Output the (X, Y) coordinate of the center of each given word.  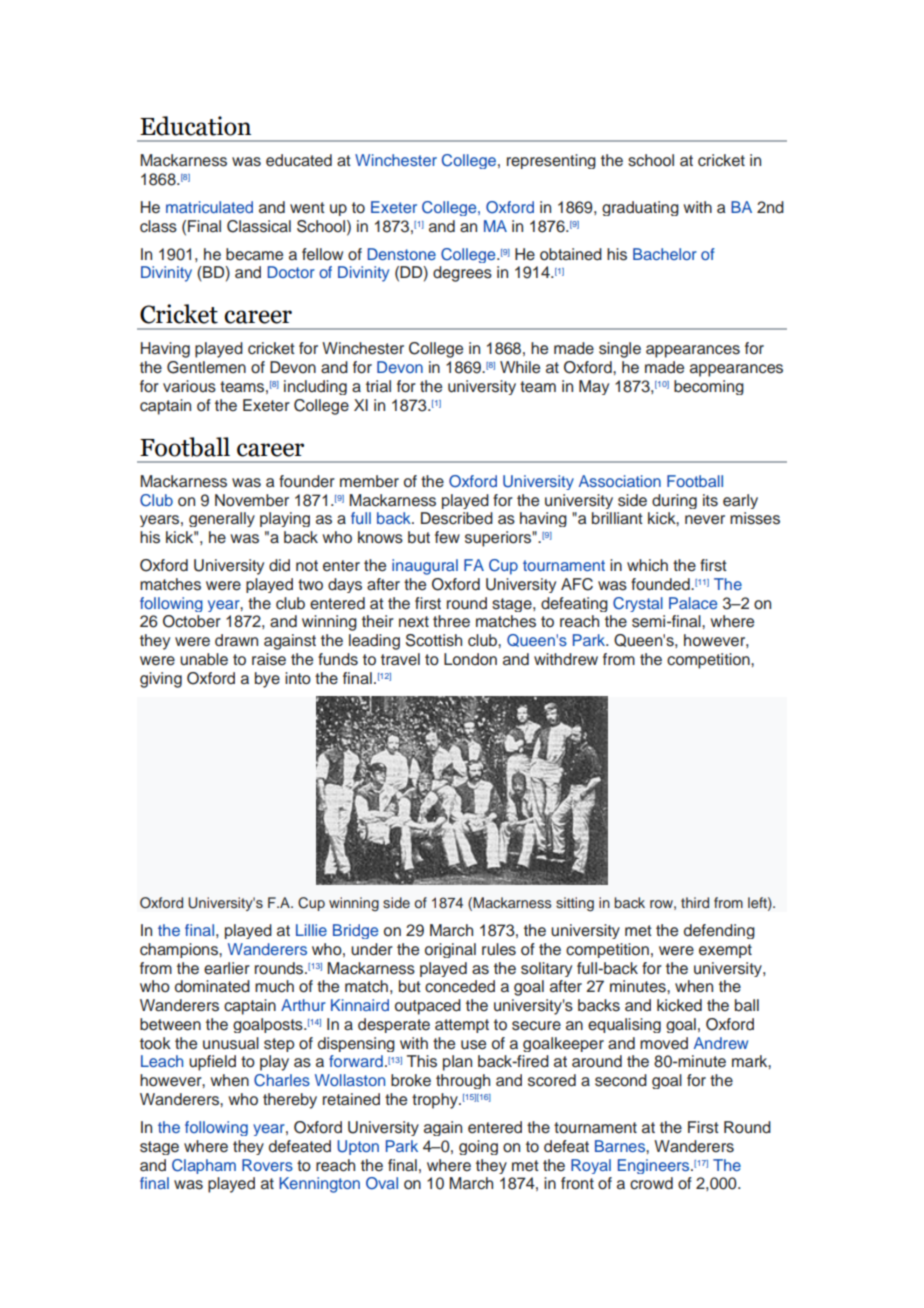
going (478, 1147)
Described (457, 518)
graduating (640, 208)
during (674, 501)
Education (195, 126)
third (695, 902)
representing (551, 161)
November (252, 500)
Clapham (204, 1166)
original (450, 950)
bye (267, 680)
